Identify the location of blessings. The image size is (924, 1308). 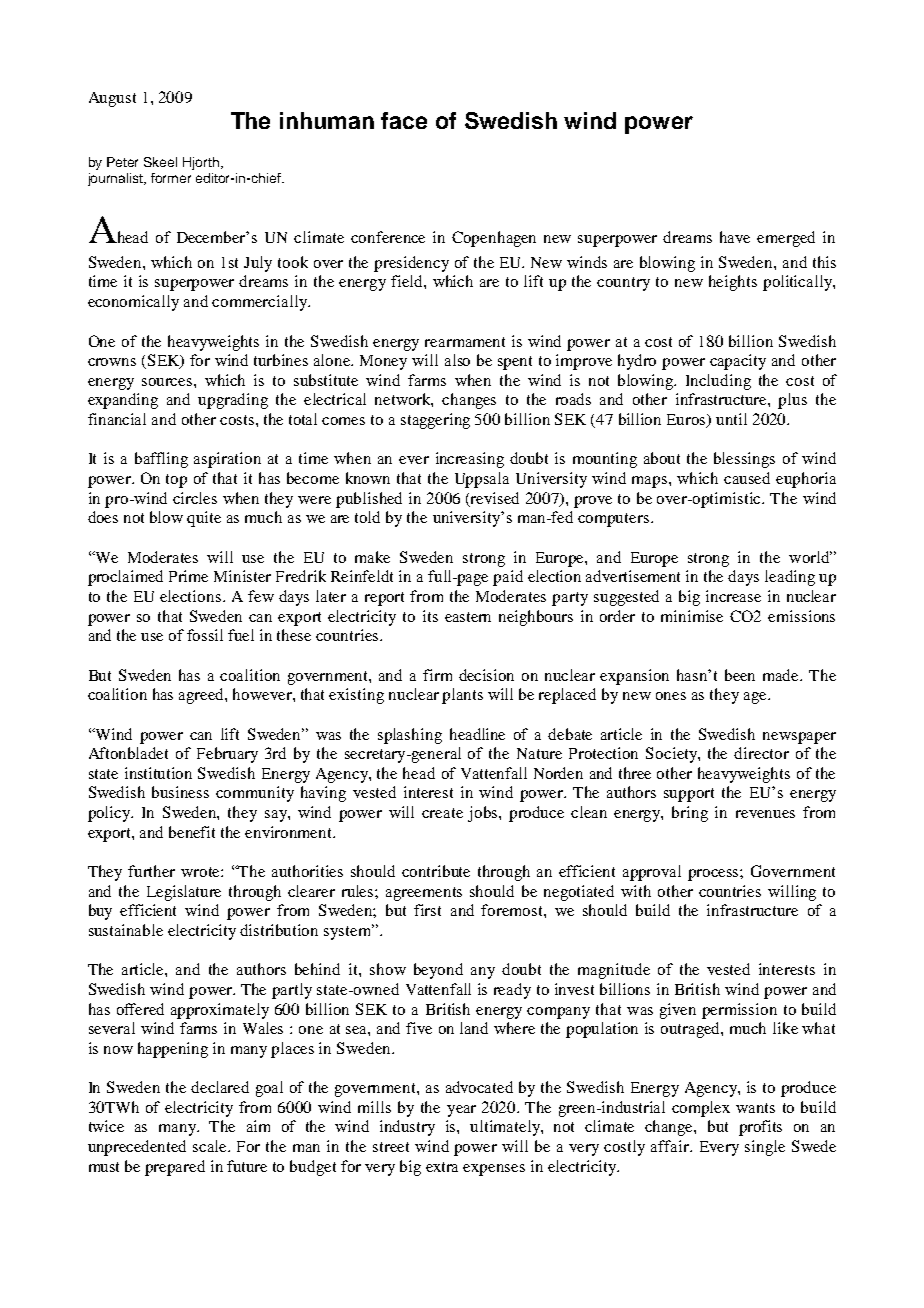
(744, 460).
